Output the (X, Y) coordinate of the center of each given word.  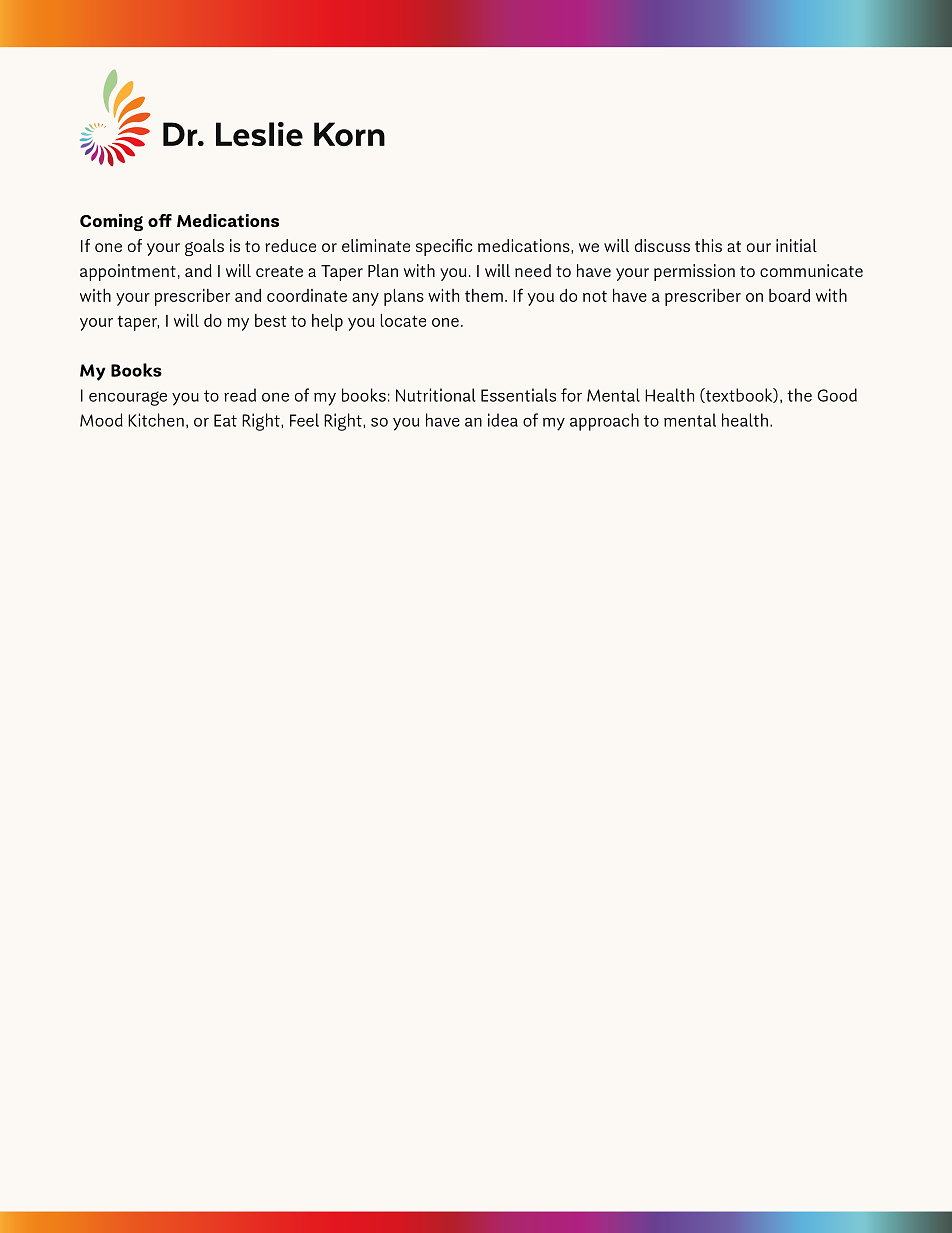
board (789, 295)
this (708, 245)
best (271, 320)
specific (444, 247)
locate (403, 320)
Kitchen (156, 420)
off (160, 220)
